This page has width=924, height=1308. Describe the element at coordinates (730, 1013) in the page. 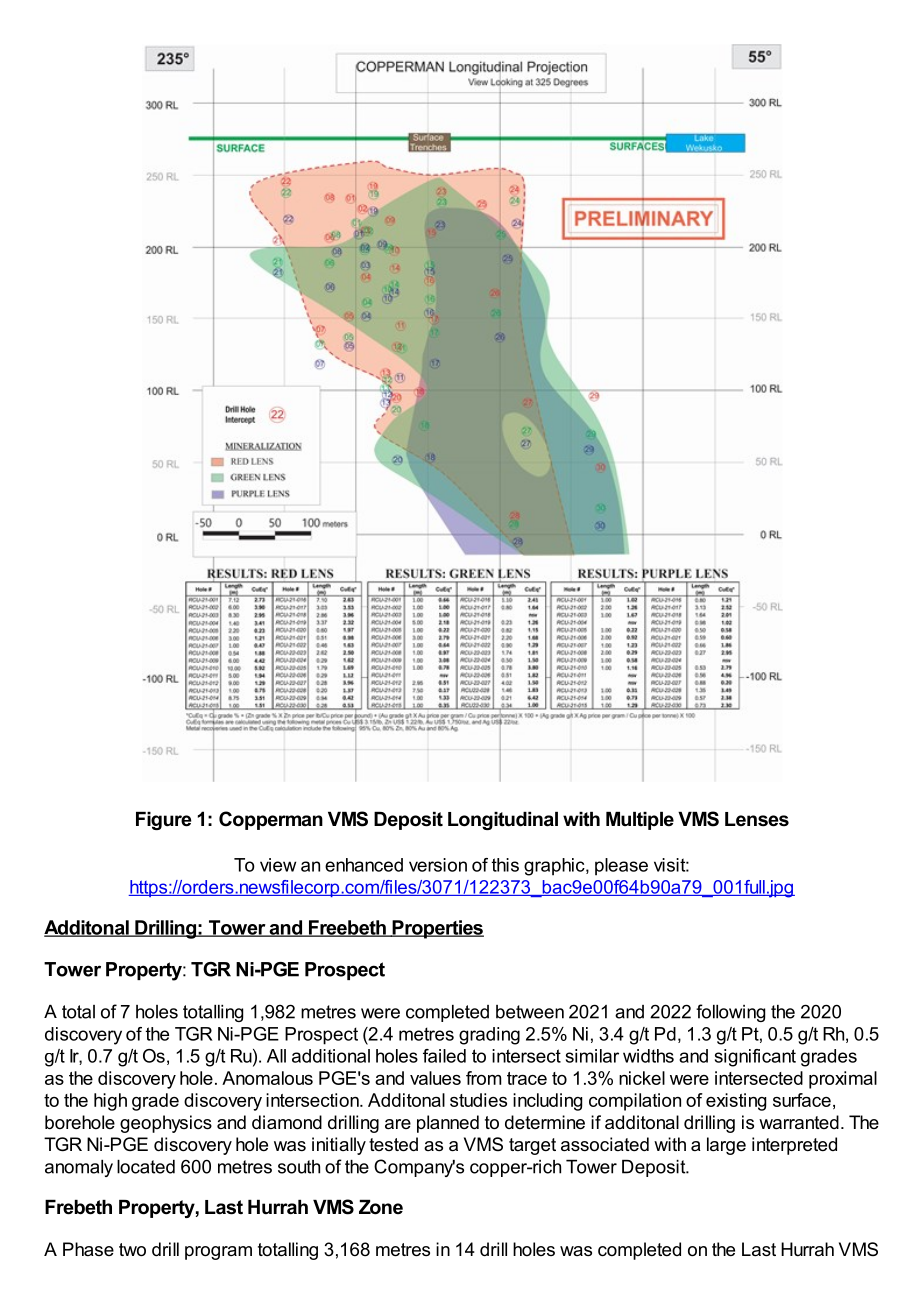

I see `following` at that location.
